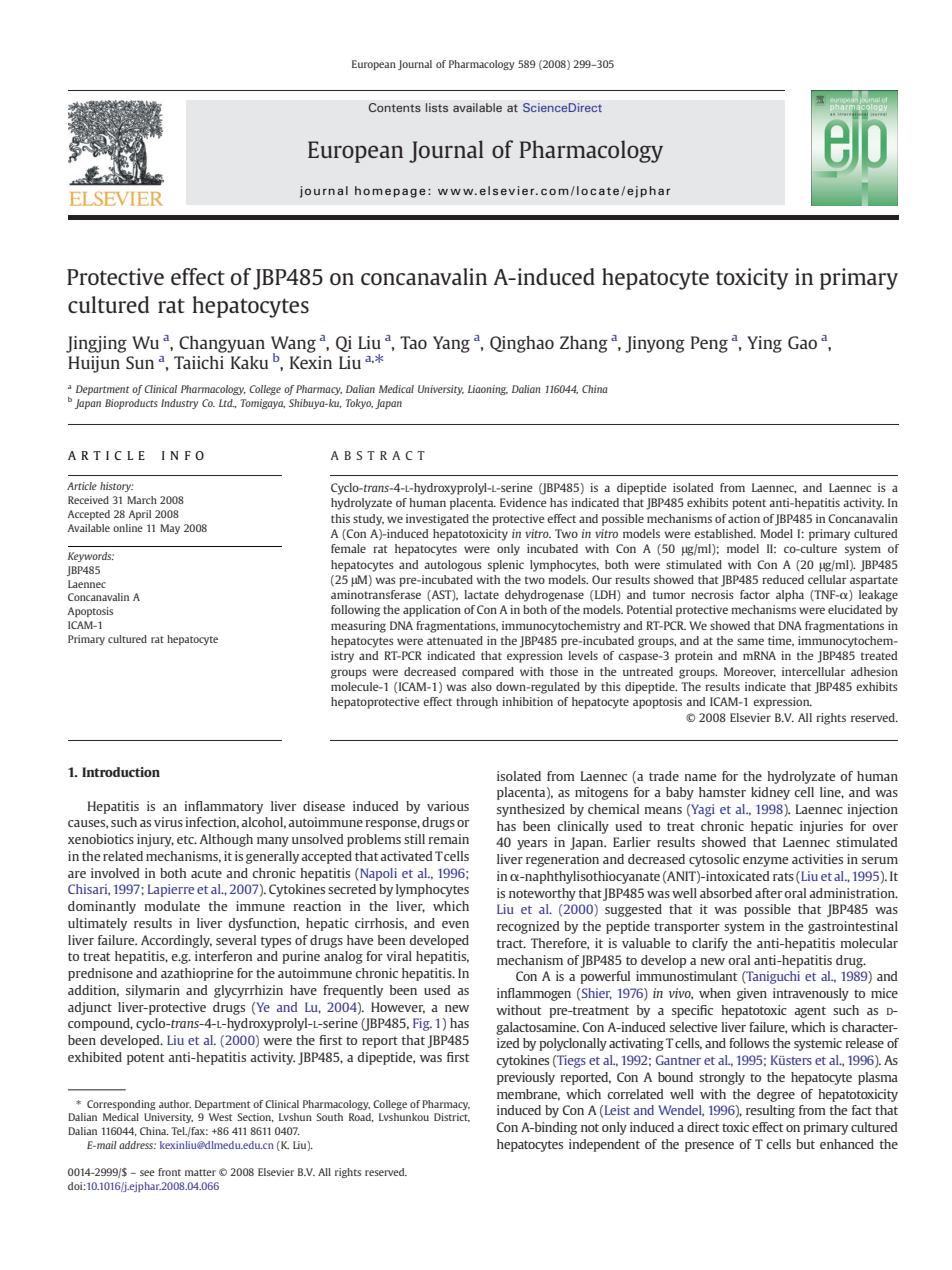 Image resolution: width=952 pixels, height=1270 pixels. Describe the element at coordinates (395, 107) in the image. I see `Contents` at that location.
